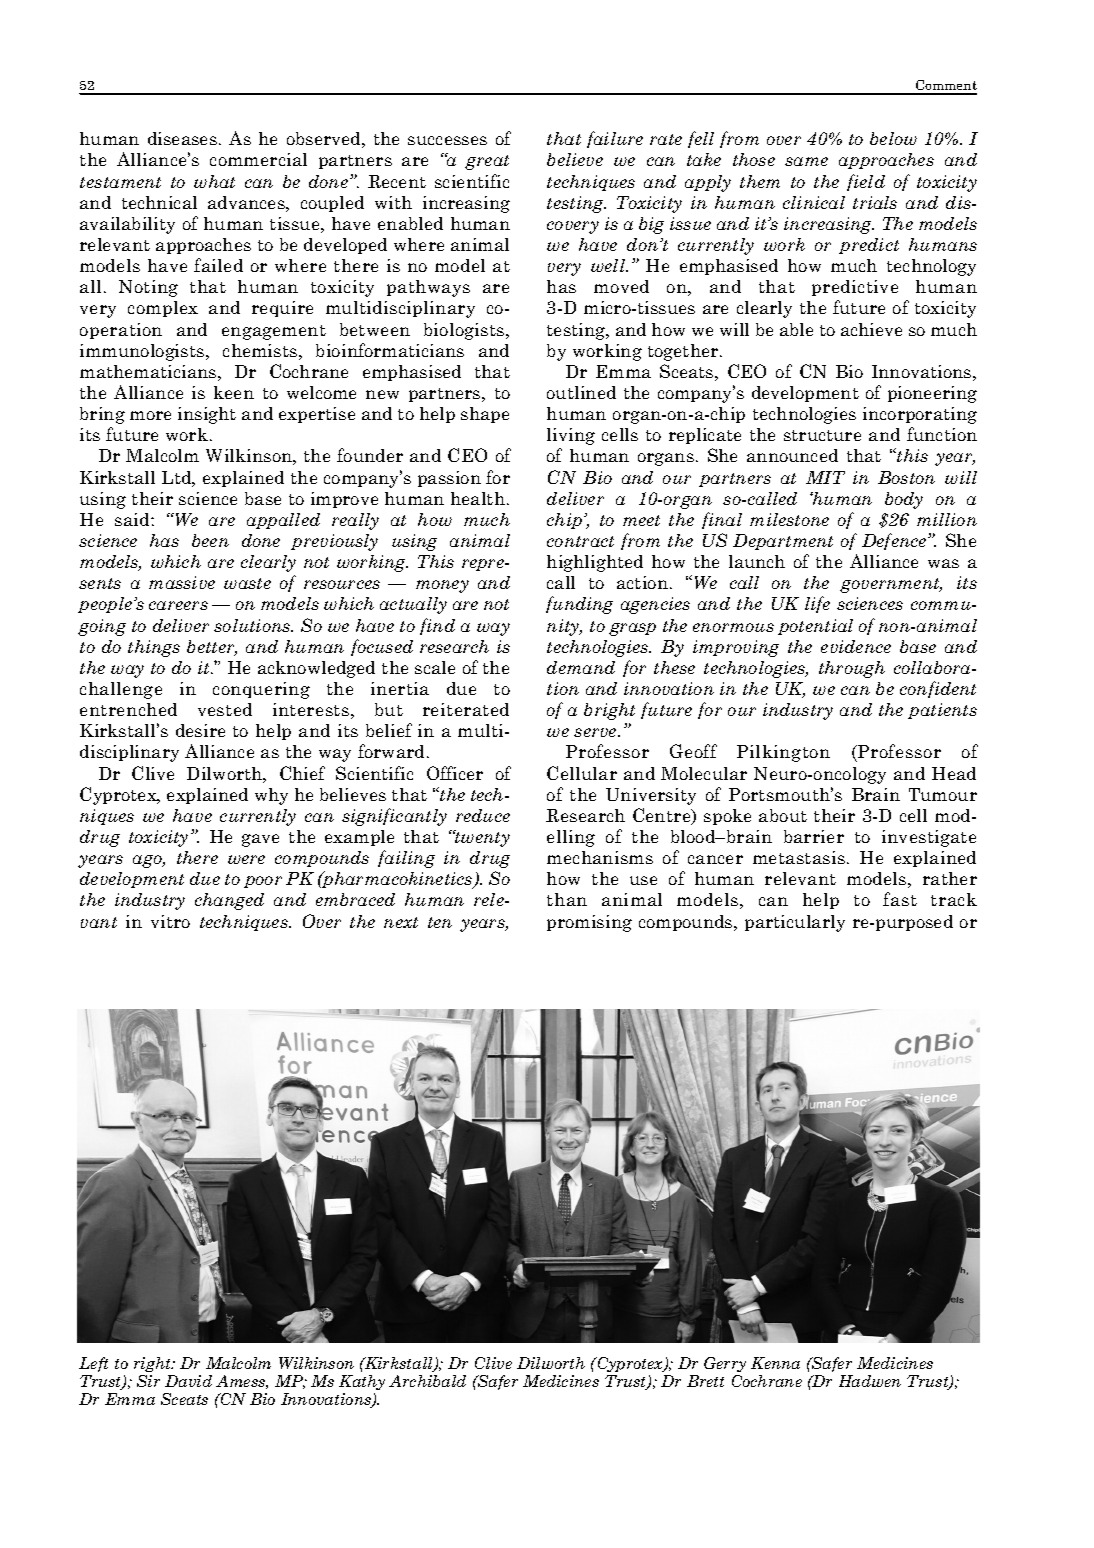 This page has height=1548, width=1094. Describe the element at coordinates (775, 1363) in the page. I see `Kenna` at that location.
